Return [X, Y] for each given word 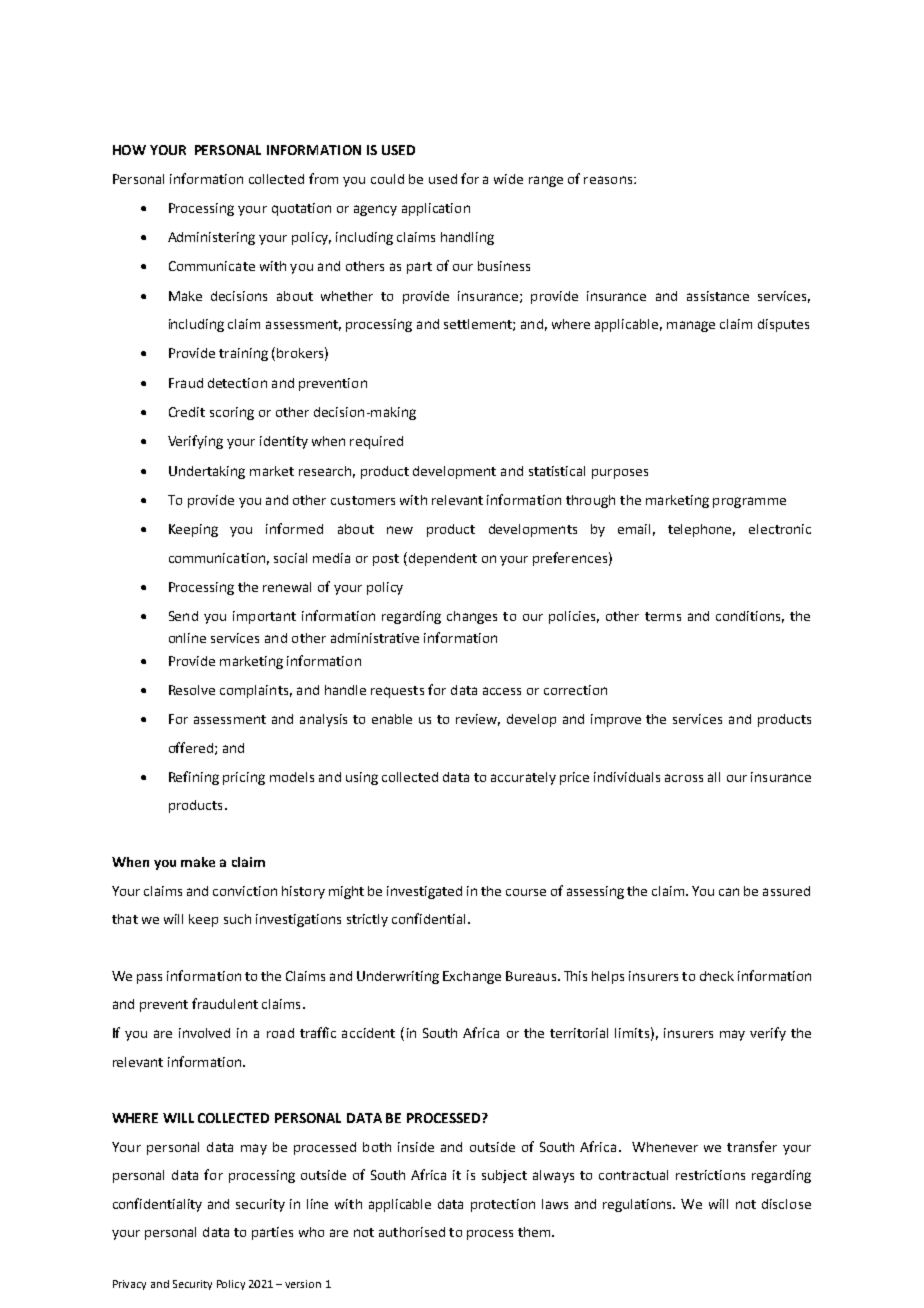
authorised [412, 1232]
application [436, 209]
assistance [718, 296]
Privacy [129, 1285]
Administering [211, 238]
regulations [639, 1205]
